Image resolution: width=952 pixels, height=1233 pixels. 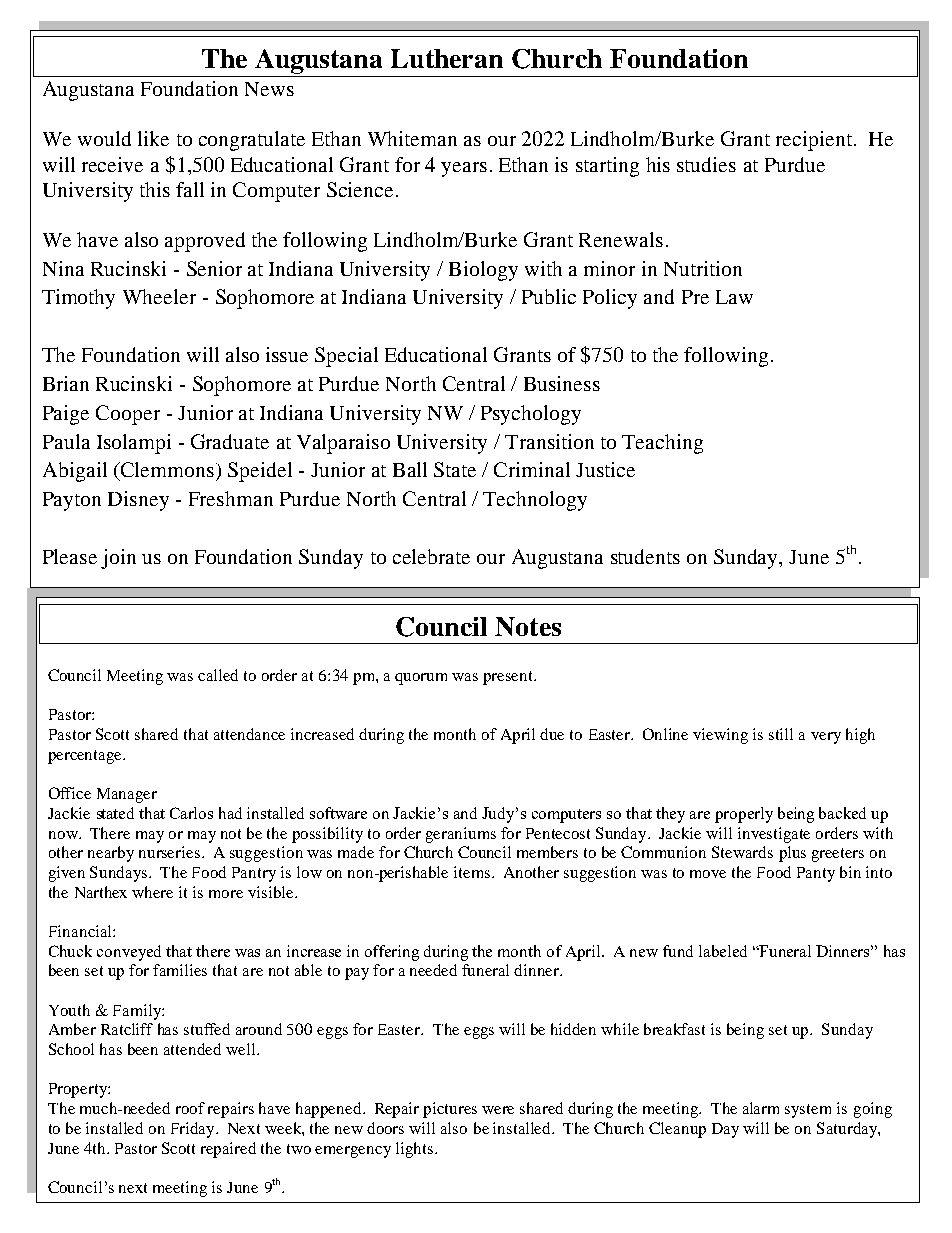 I want to click on join, so click(x=118, y=559).
